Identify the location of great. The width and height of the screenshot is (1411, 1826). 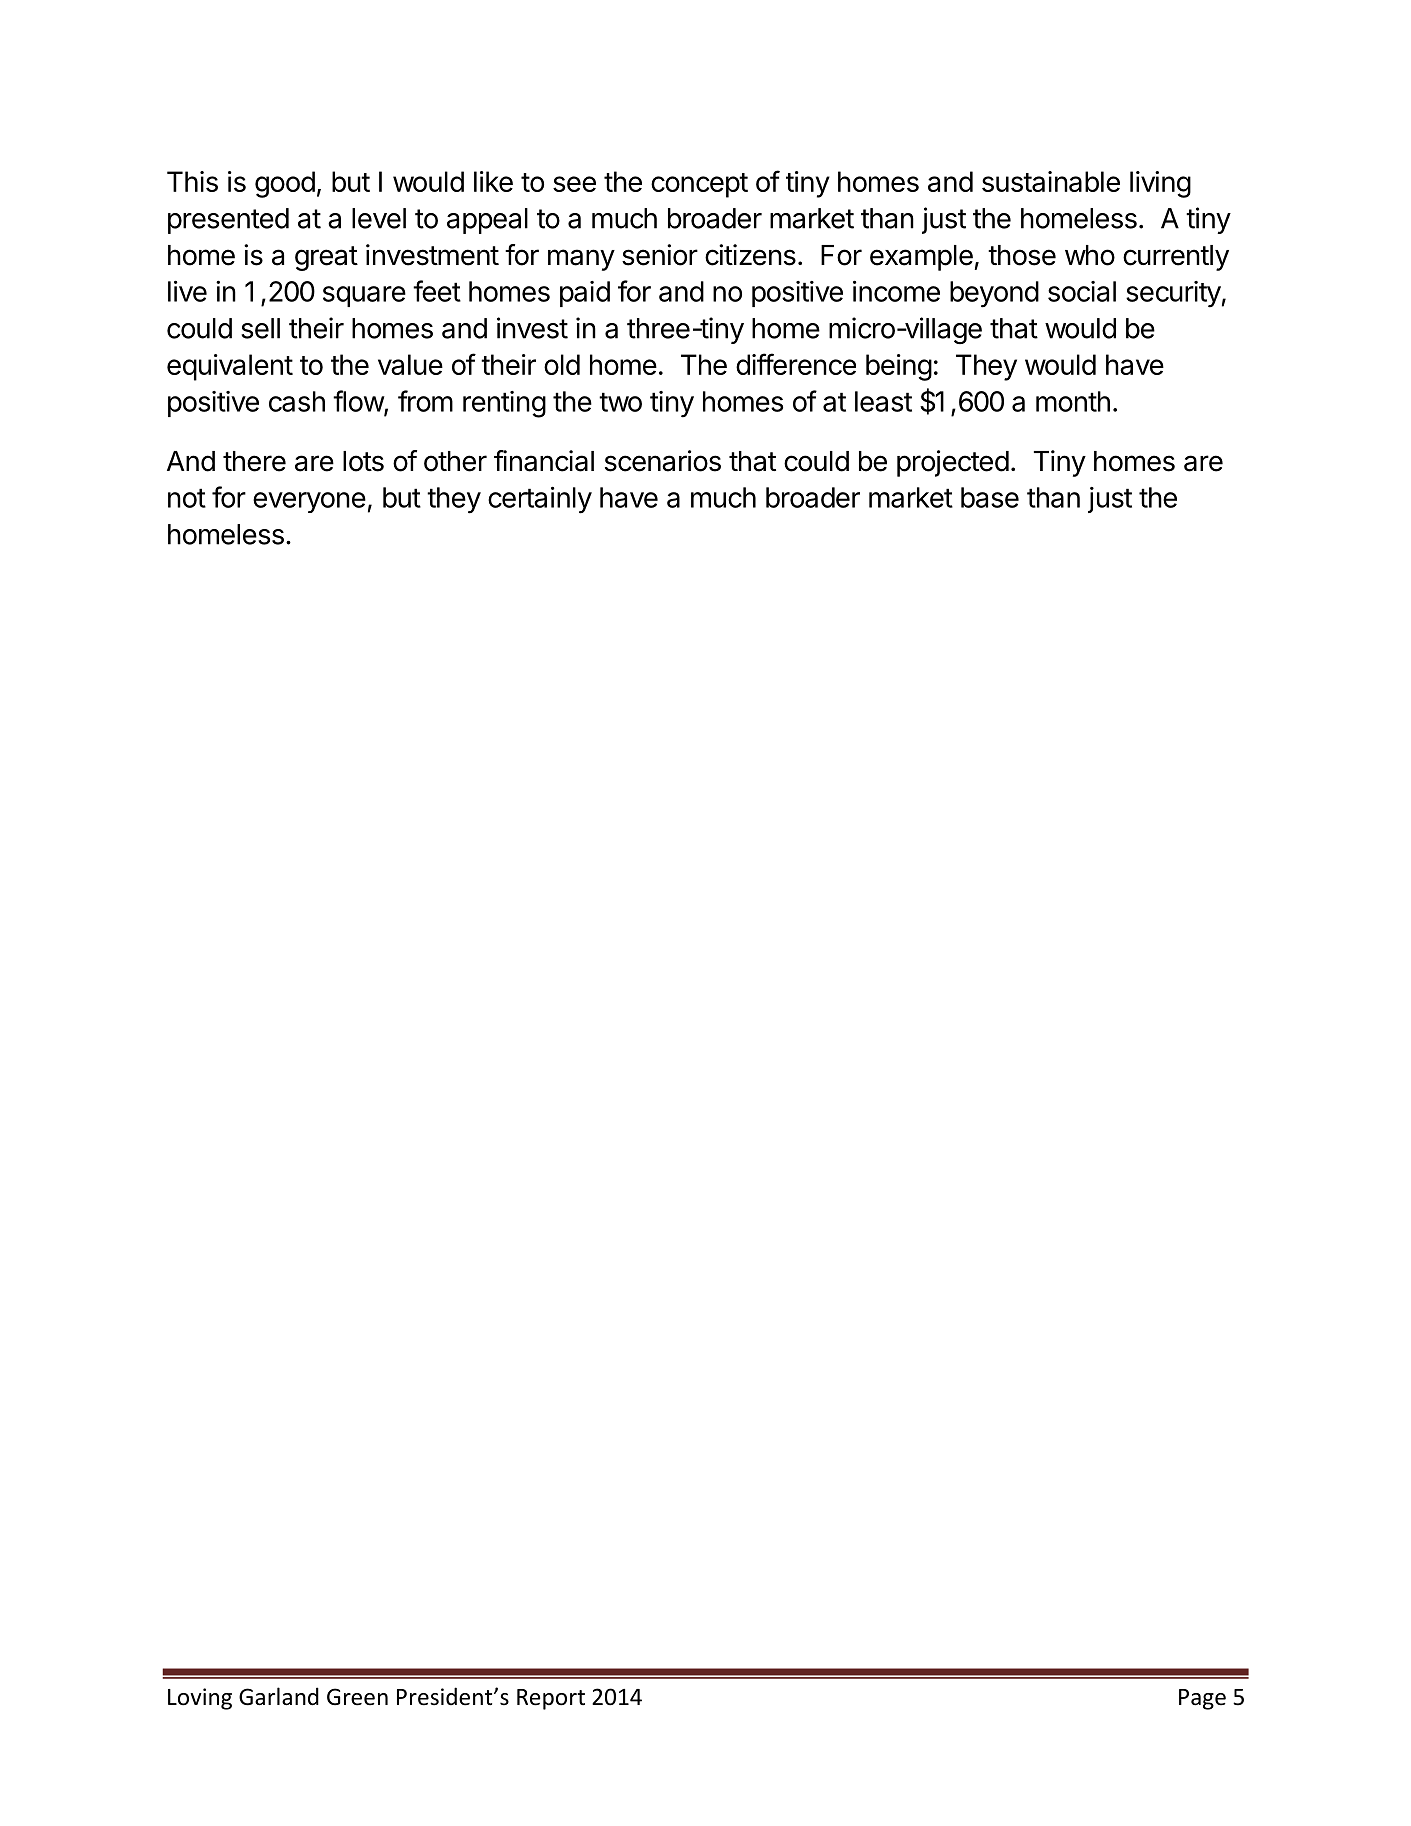
(326, 258).
